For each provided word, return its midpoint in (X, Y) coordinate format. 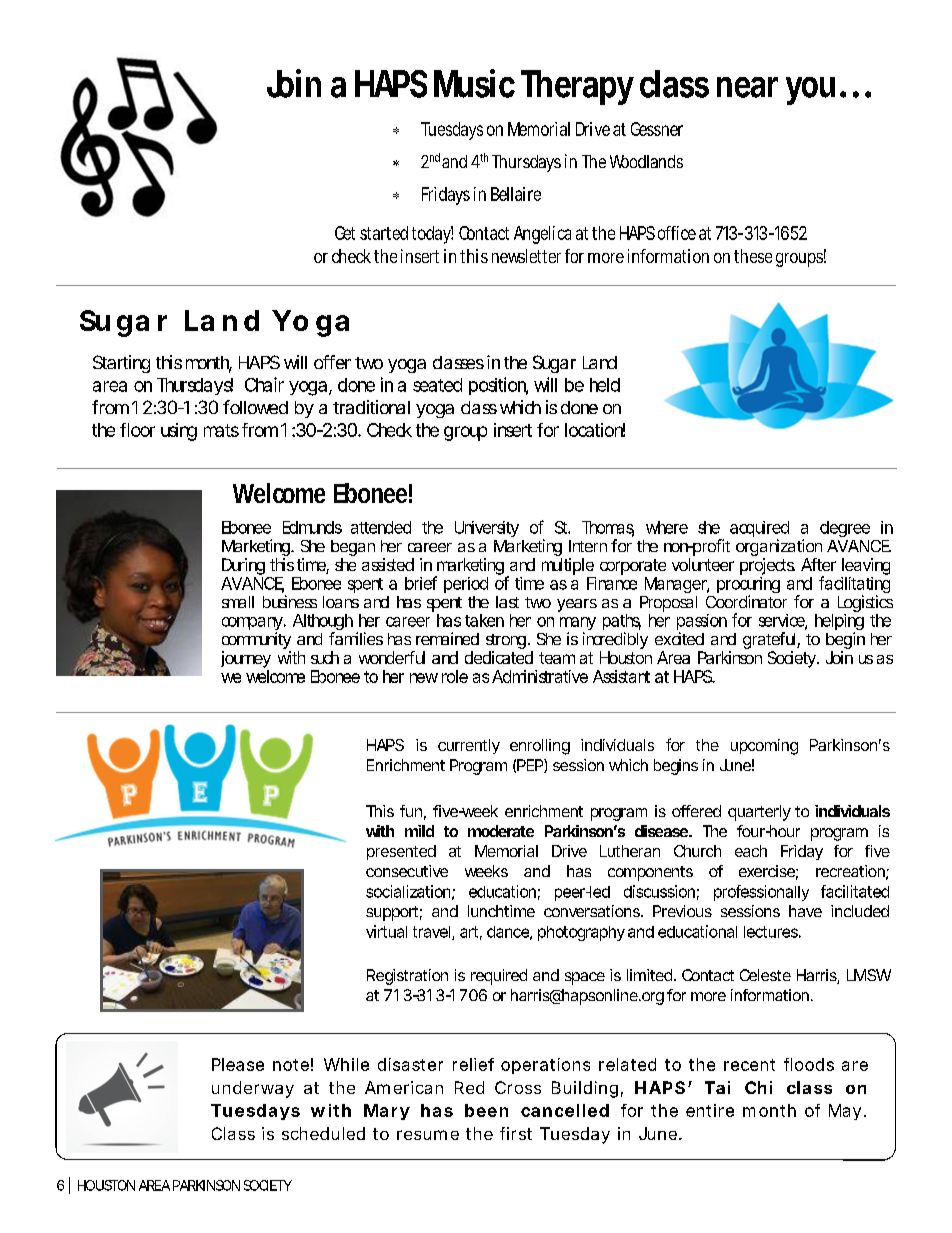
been (486, 1110)
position (498, 386)
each (751, 851)
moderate (501, 831)
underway (253, 1089)
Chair (264, 384)
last (507, 602)
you (810, 91)
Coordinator (746, 601)
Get (345, 233)
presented (401, 852)
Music (474, 83)
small (238, 602)
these (753, 256)
